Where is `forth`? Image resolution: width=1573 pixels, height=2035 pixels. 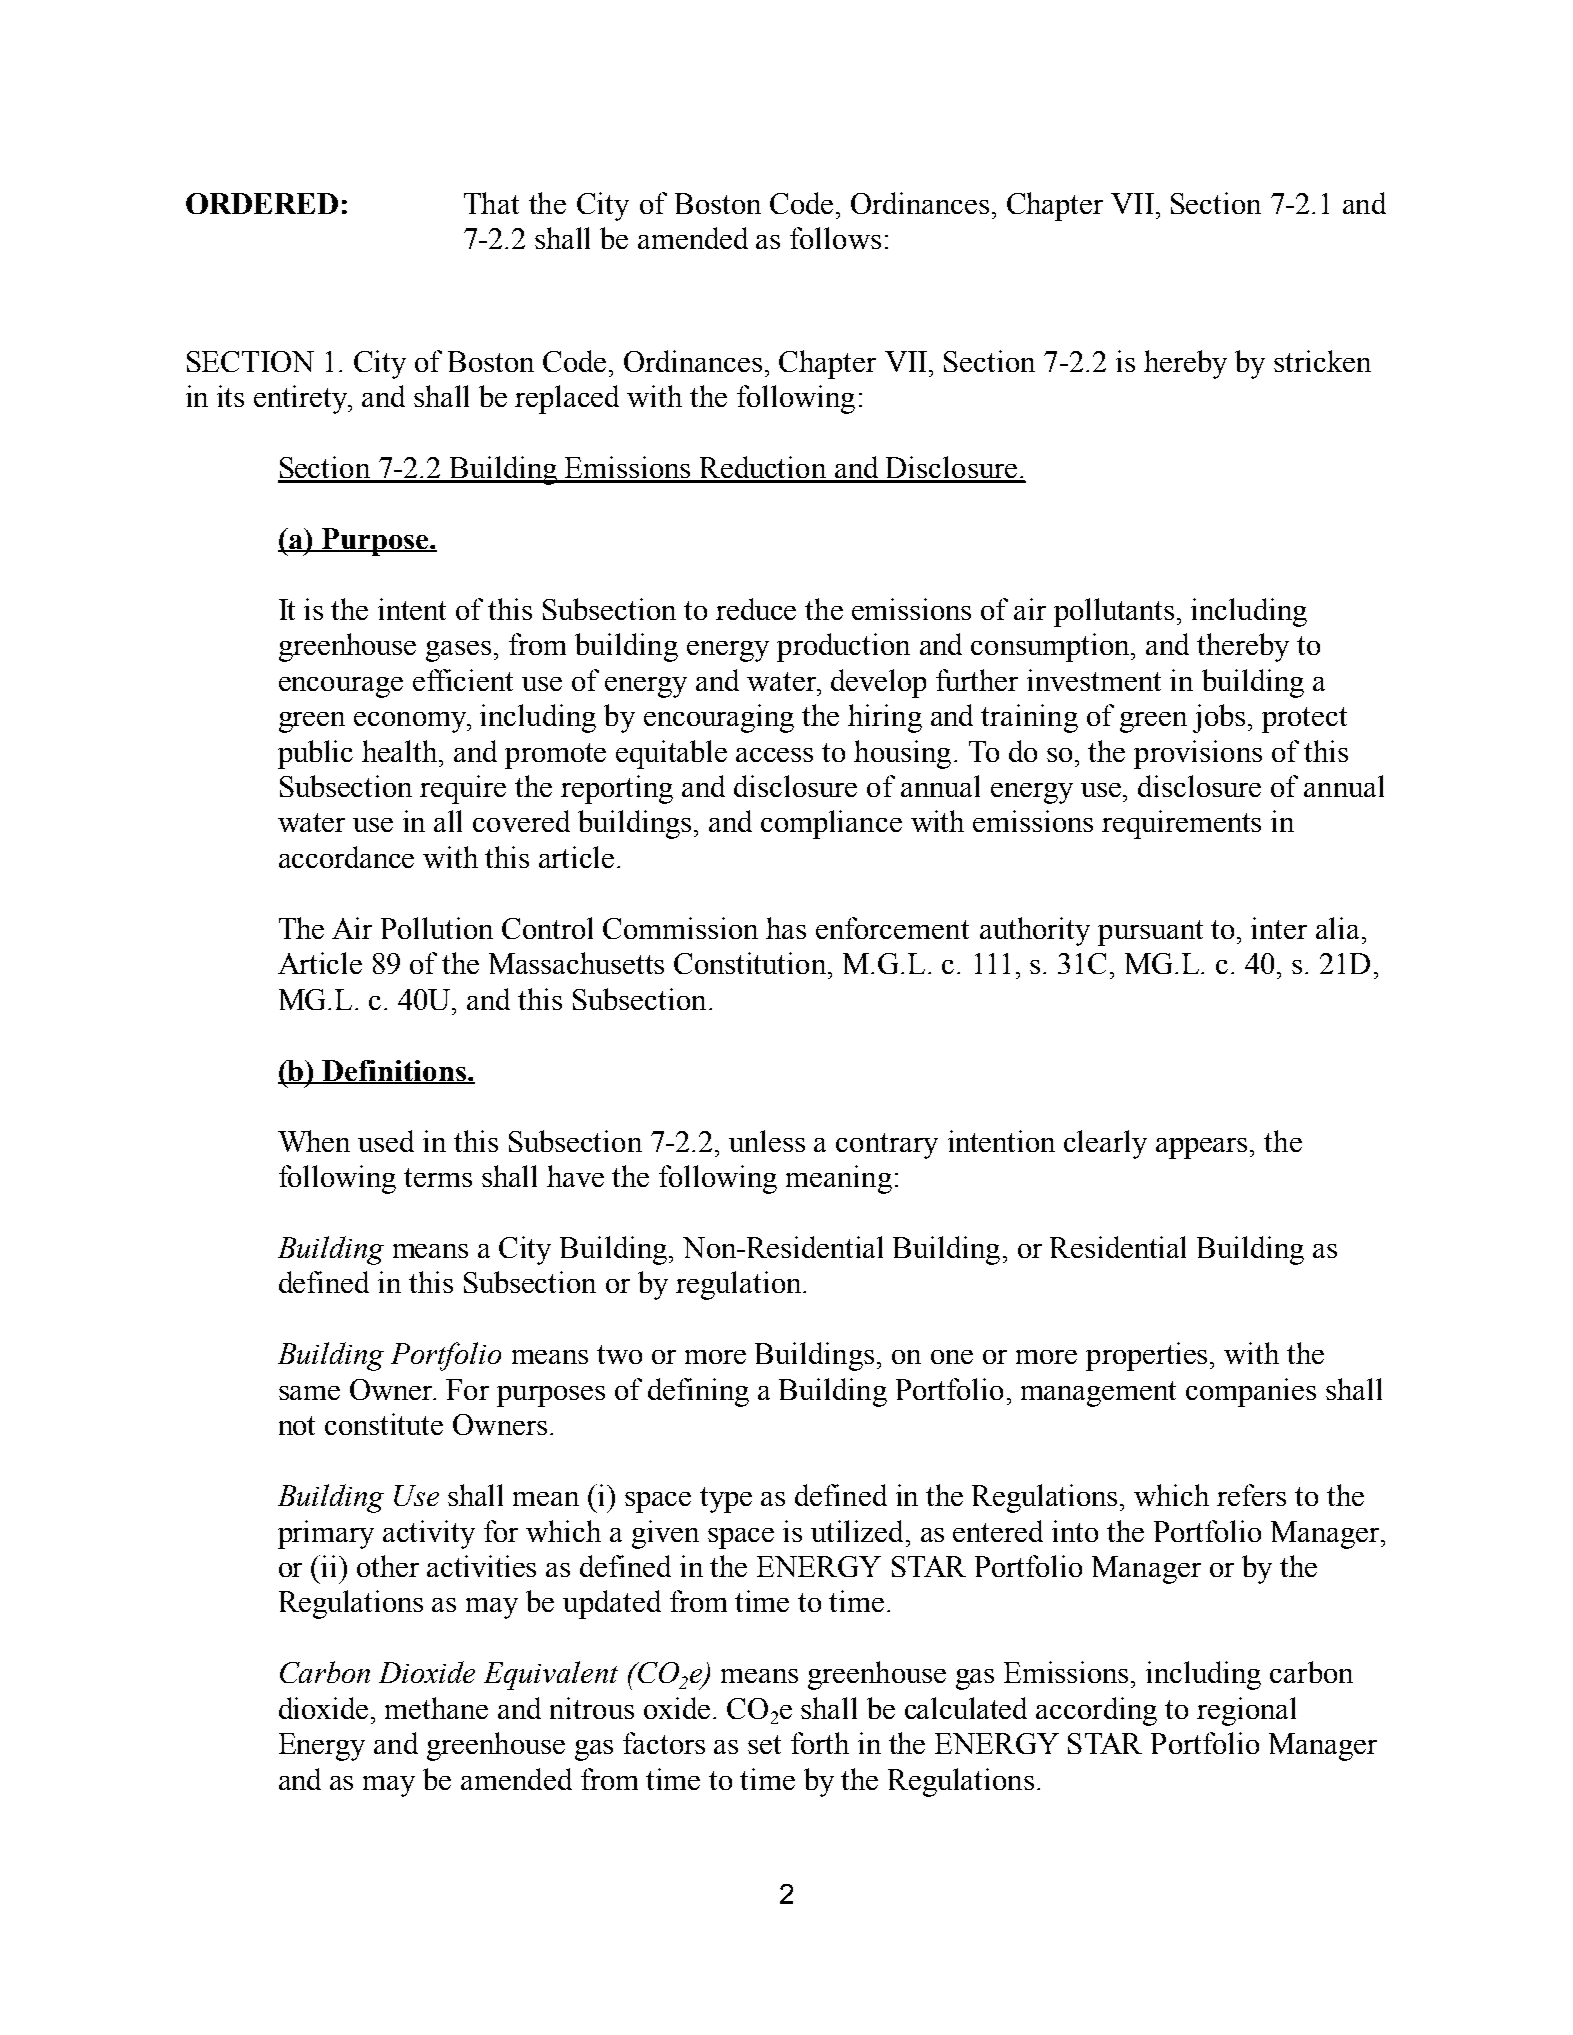 forth is located at coordinates (820, 1743).
